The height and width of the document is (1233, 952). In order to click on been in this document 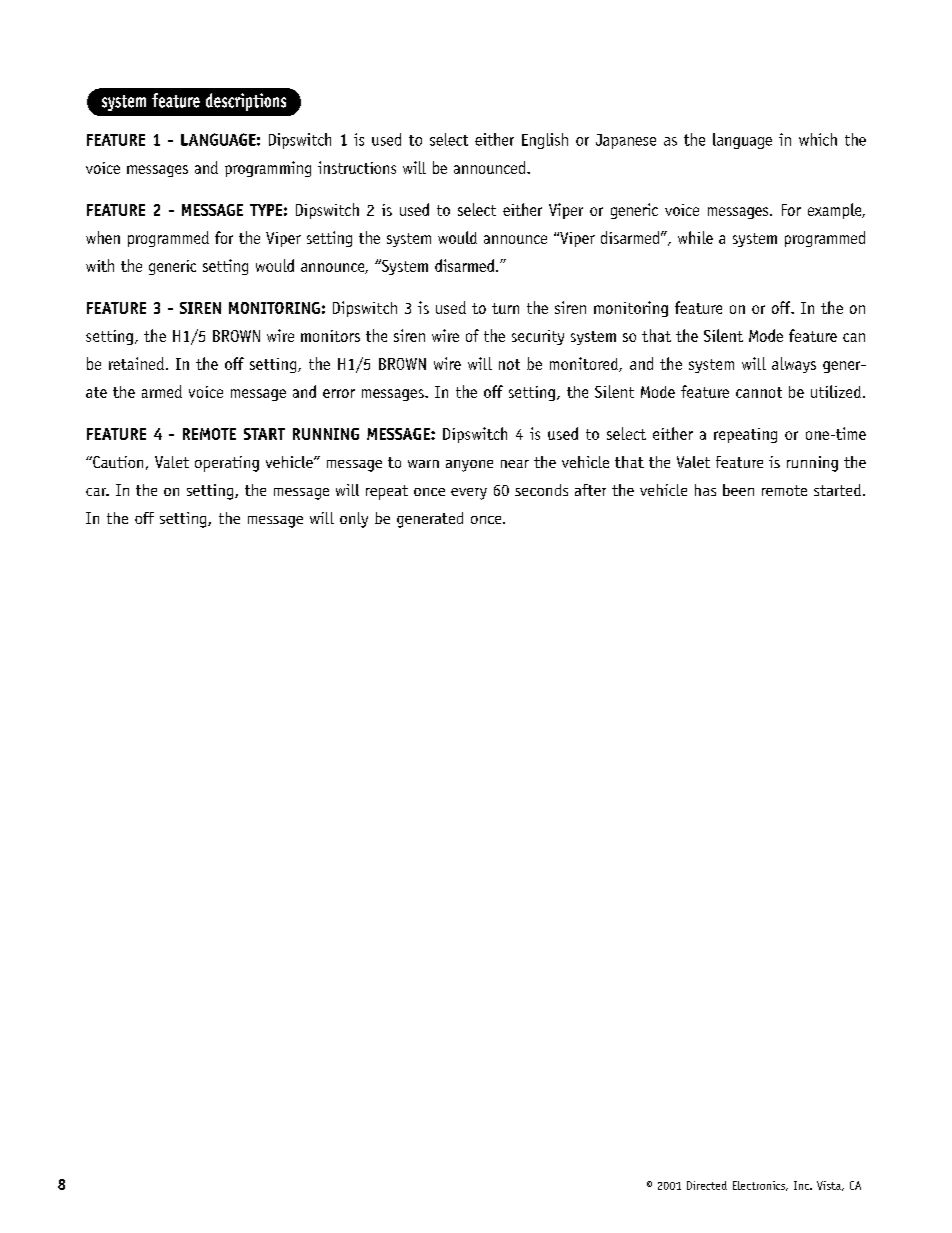, I will do `click(738, 490)`.
